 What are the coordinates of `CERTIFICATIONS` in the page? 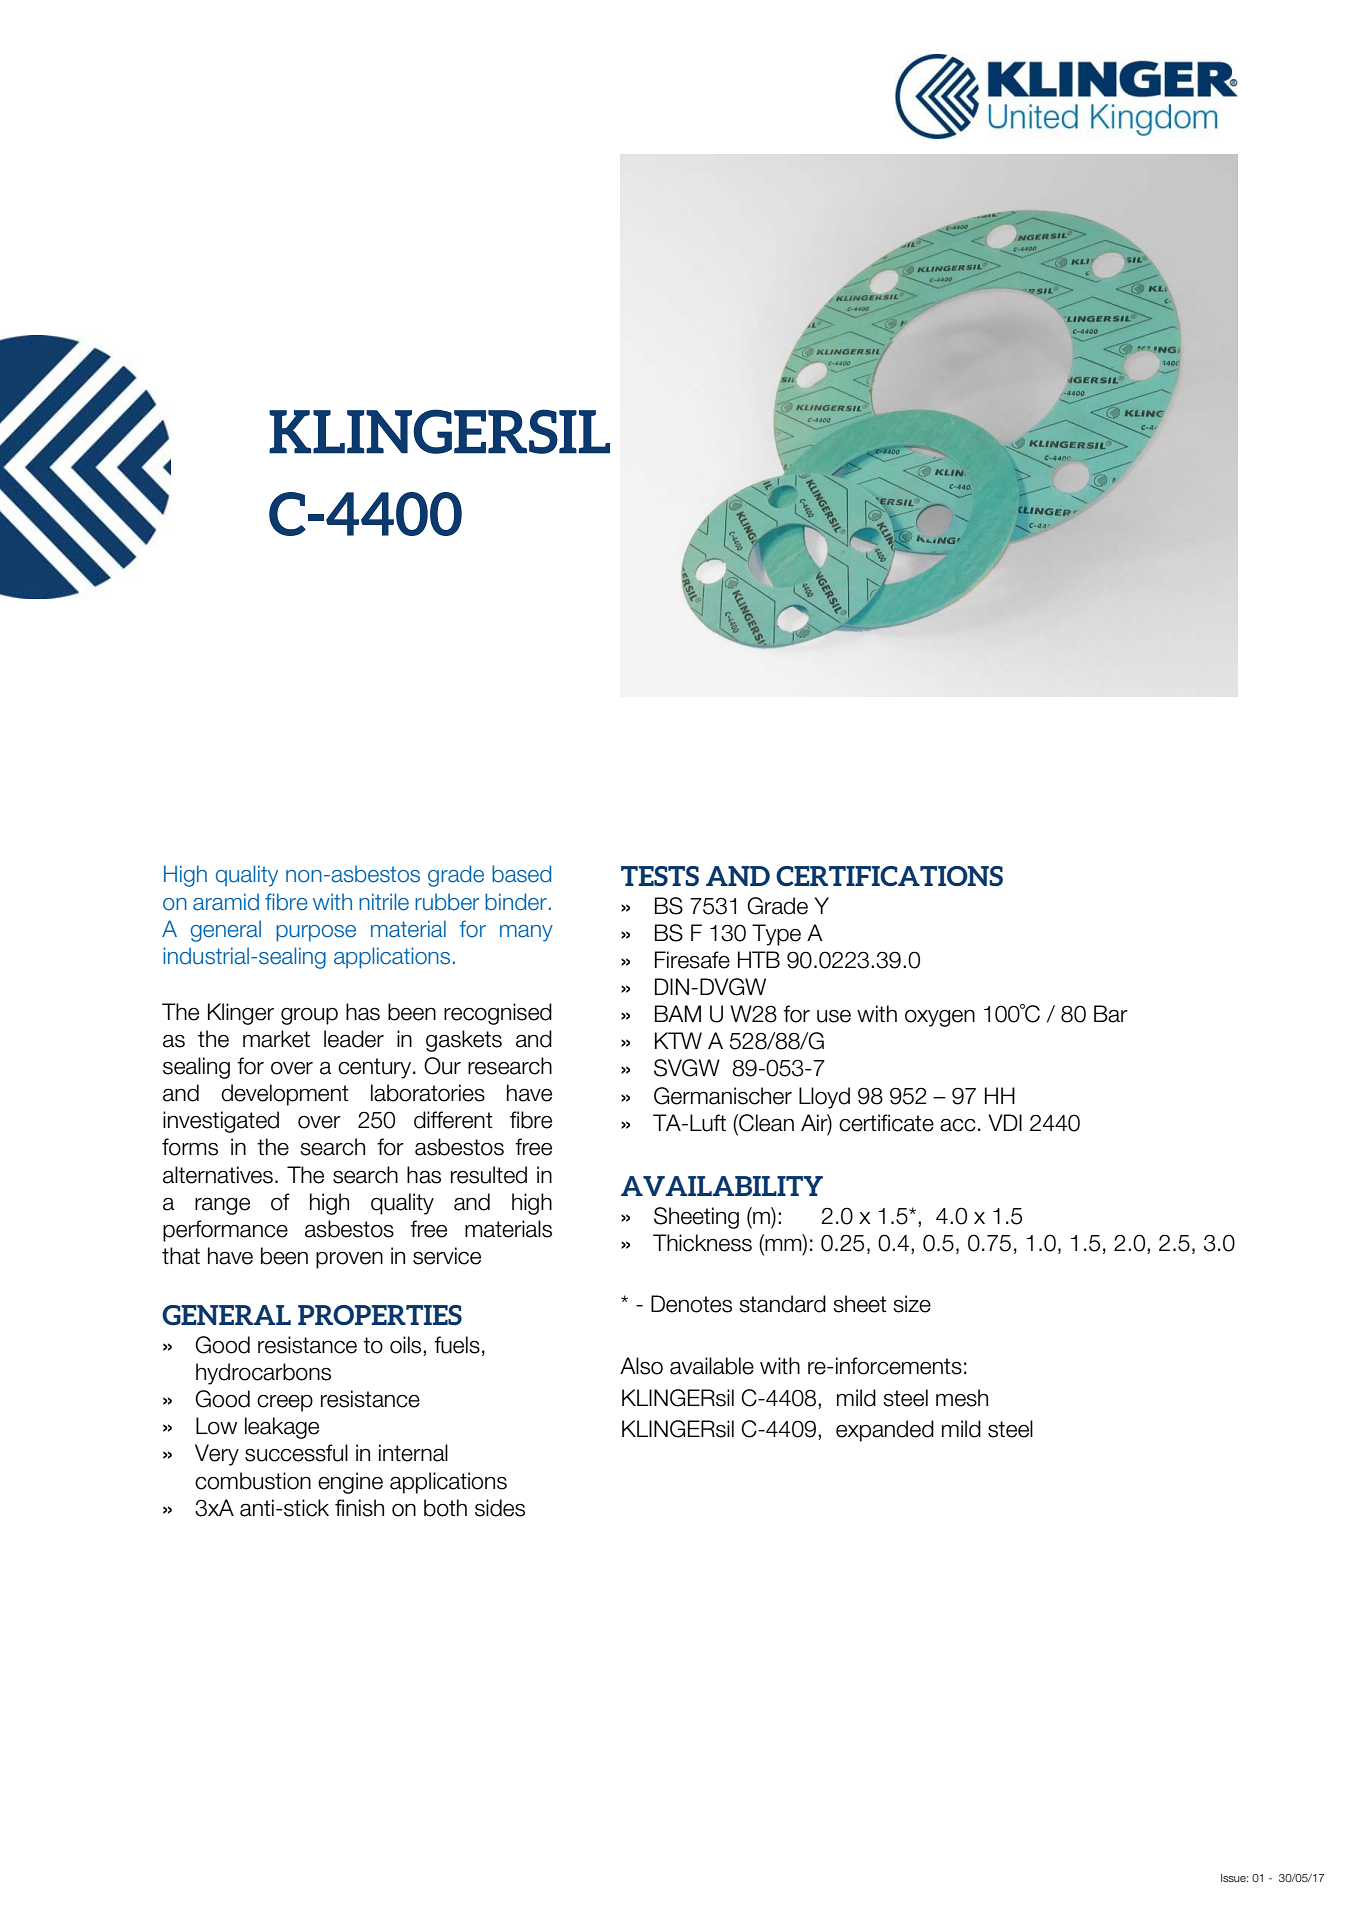 It's located at (889, 876).
